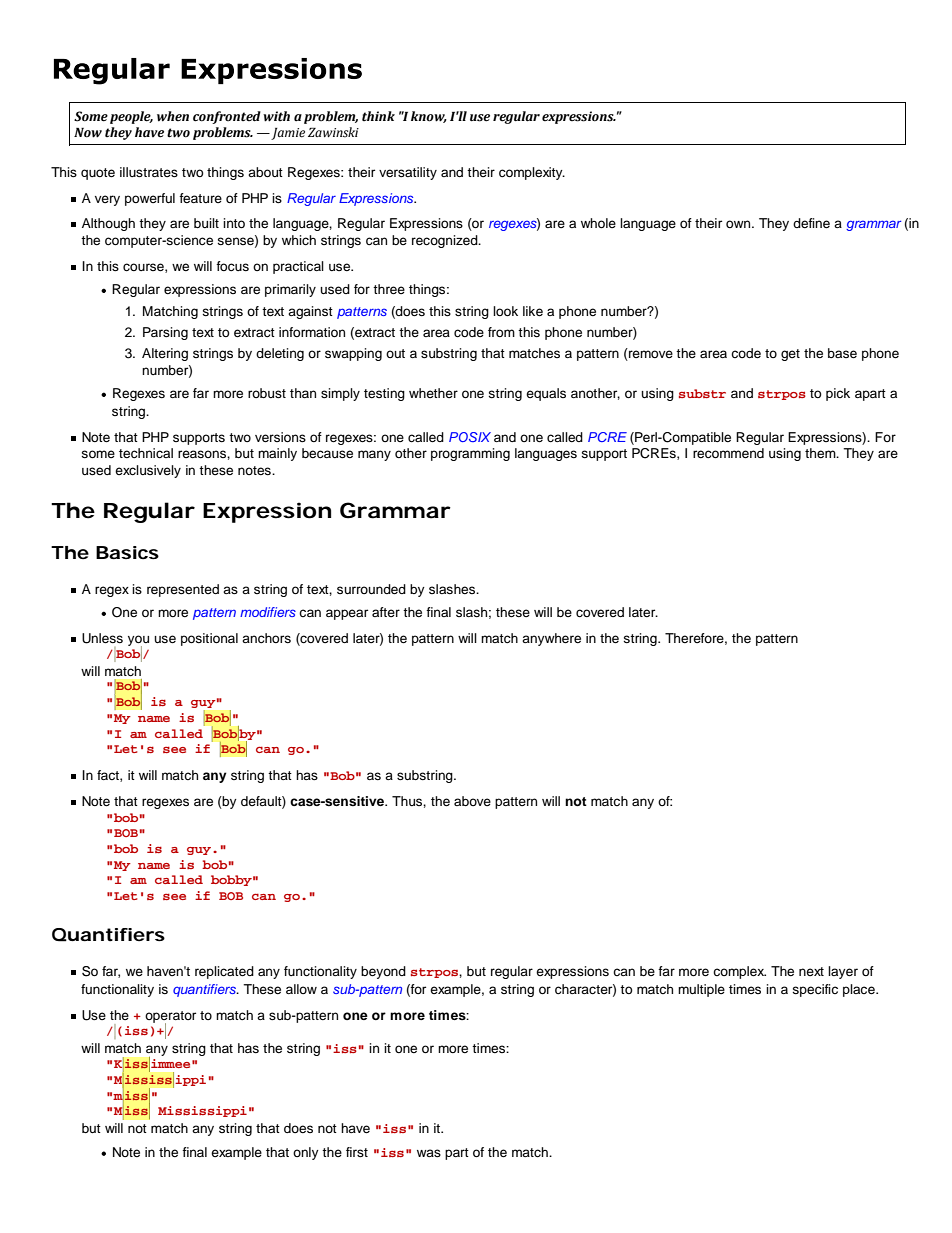 Image resolution: width=952 pixels, height=1233 pixels. What do you see at coordinates (173, 116) in the image?
I see `when` at bounding box center [173, 116].
